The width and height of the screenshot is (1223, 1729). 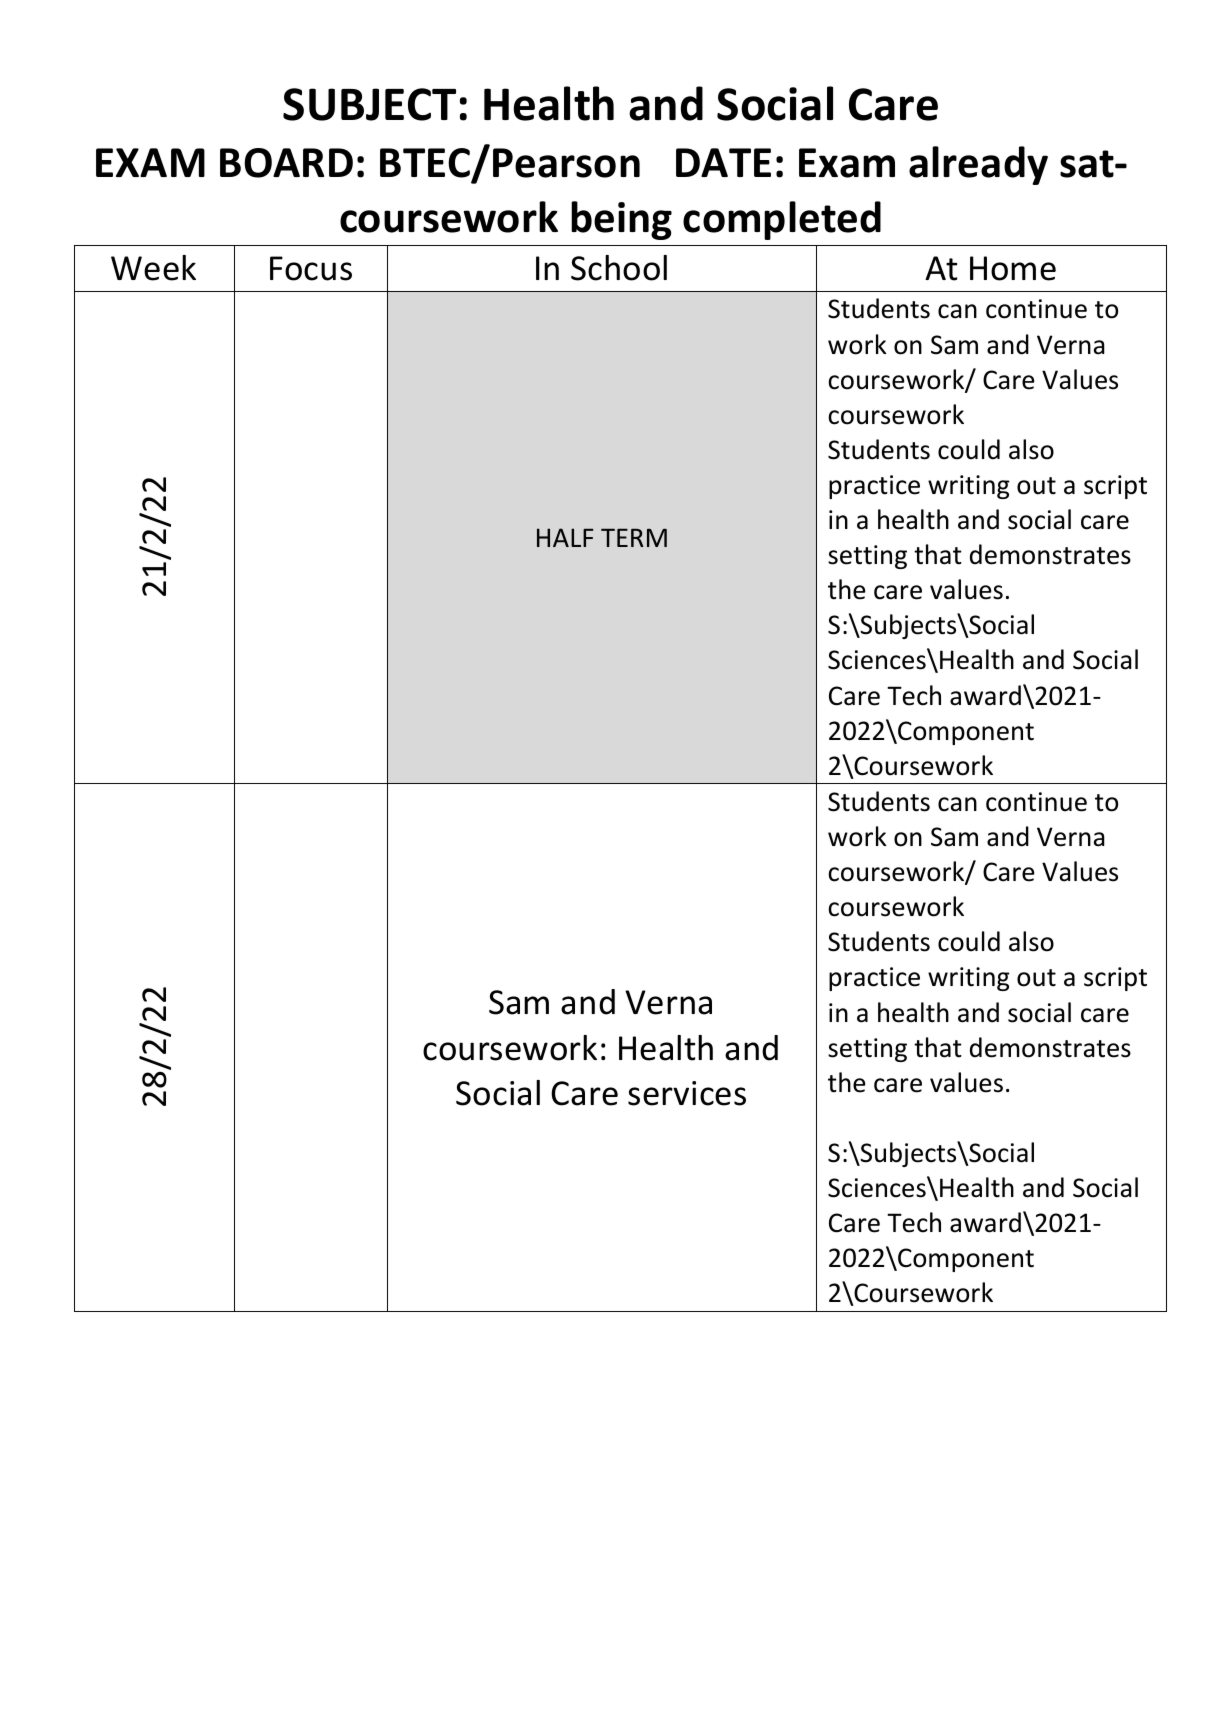 I want to click on Week, so click(x=153, y=268).
